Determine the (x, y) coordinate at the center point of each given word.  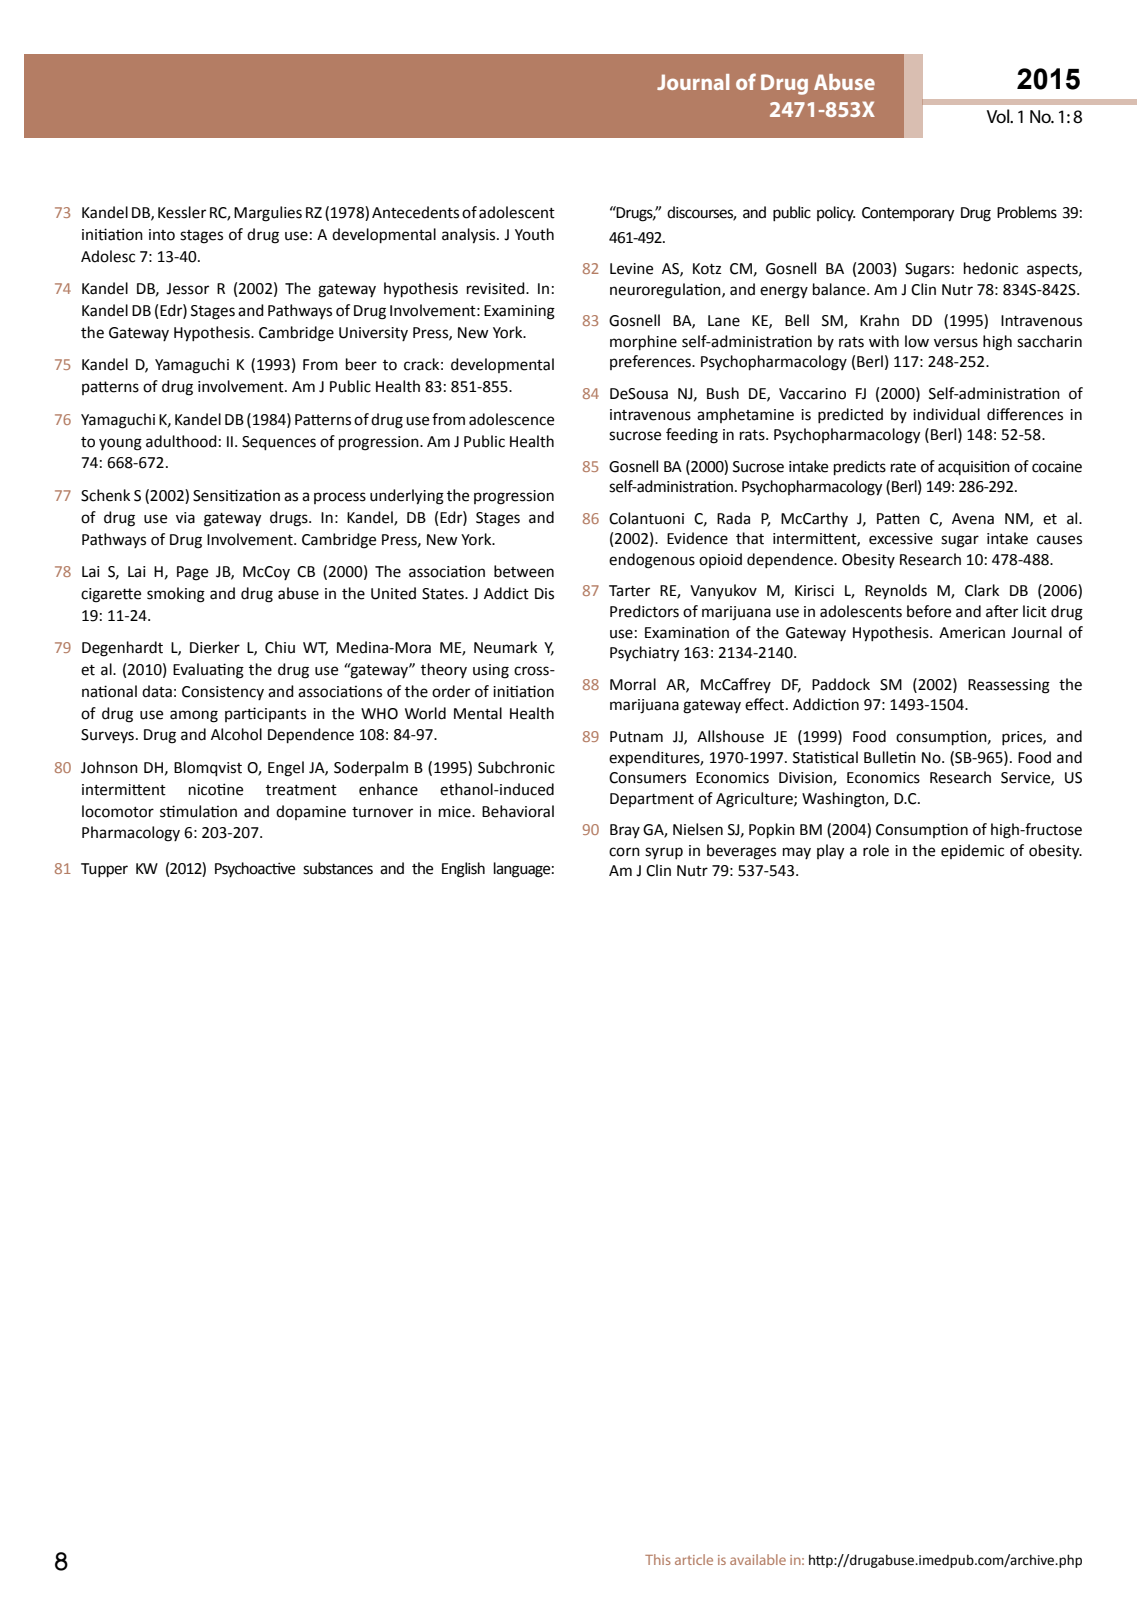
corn (624, 852)
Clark (982, 590)
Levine (631, 269)
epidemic (972, 851)
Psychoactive (255, 869)
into (162, 235)
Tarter (629, 591)
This (657, 1559)
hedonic (991, 268)
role (876, 850)
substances (338, 868)
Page (192, 573)
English (463, 870)
